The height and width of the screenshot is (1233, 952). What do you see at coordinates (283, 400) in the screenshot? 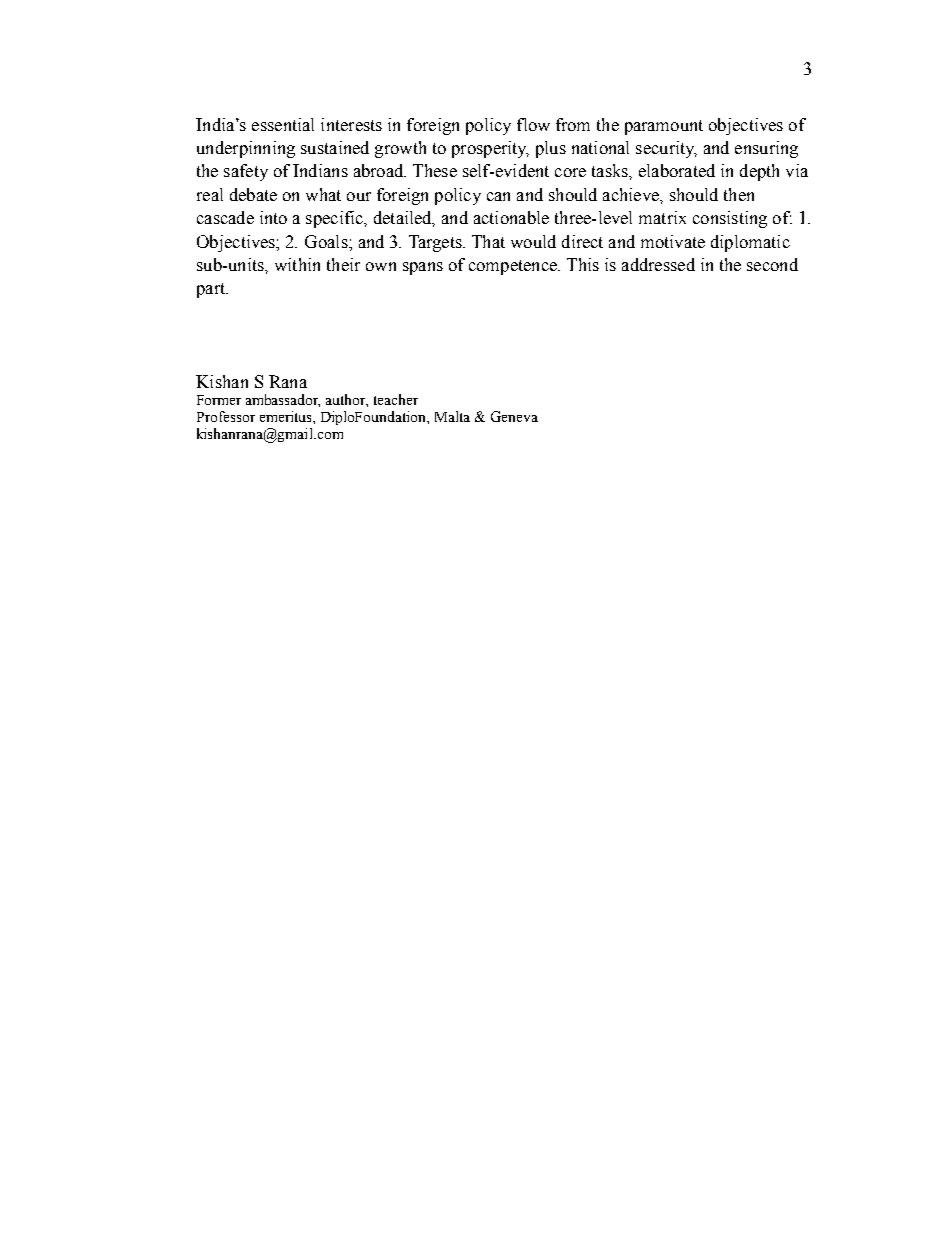
I see `ambassador` at bounding box center [283, 400].
